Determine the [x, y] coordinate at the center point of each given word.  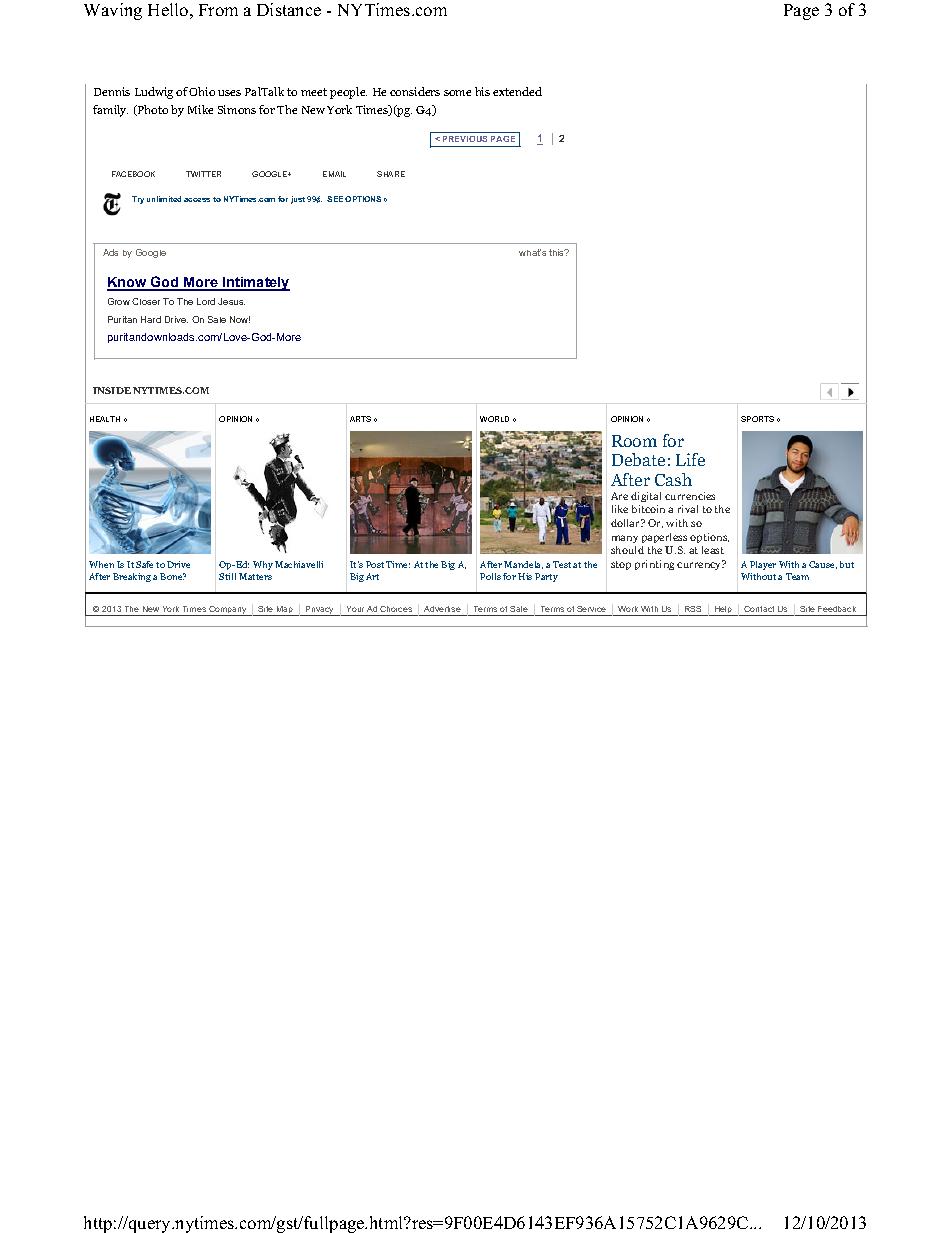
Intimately [255, 284]
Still [227, 576]
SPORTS [757, 419]
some [457, 93]
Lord [206, 301]
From [218, 10]
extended [517, 91]
